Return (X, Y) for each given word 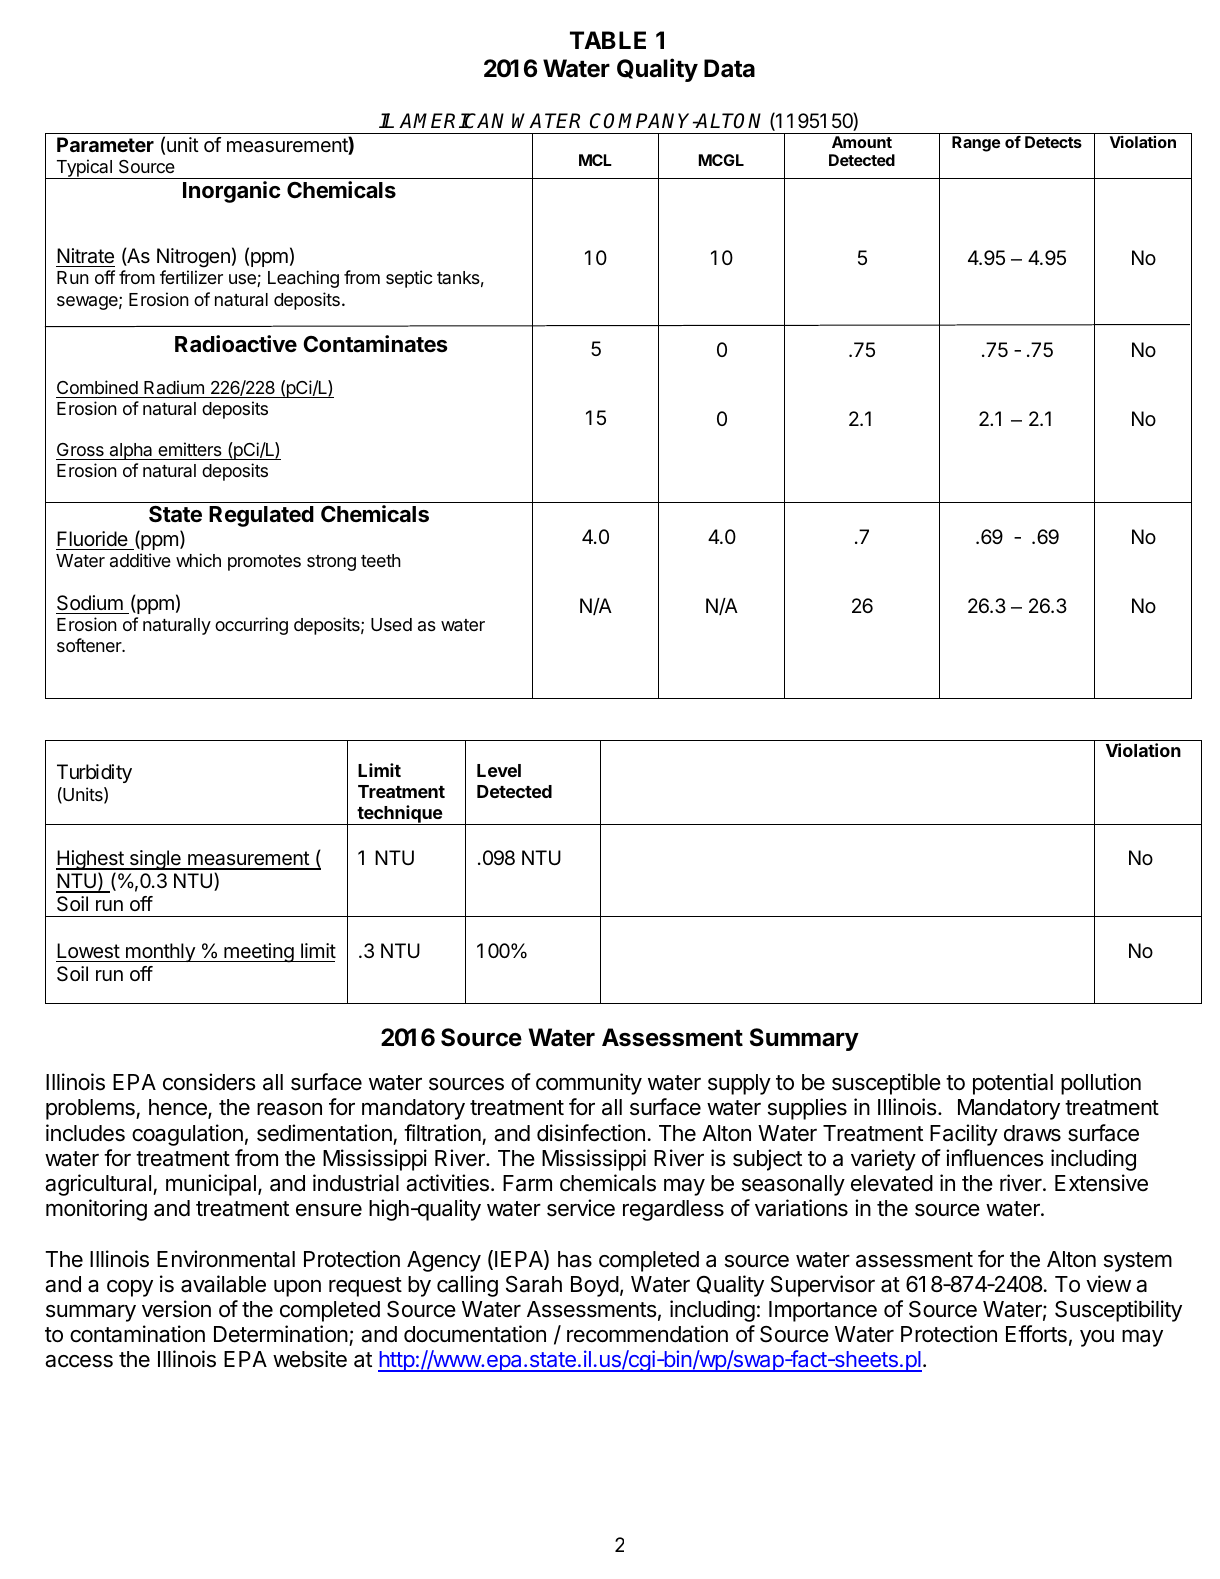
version (176, 1309)
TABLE (608, 40)
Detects (1053, 142)
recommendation (647, 1334)
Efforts (1036, 1334)
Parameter (105, 144)
